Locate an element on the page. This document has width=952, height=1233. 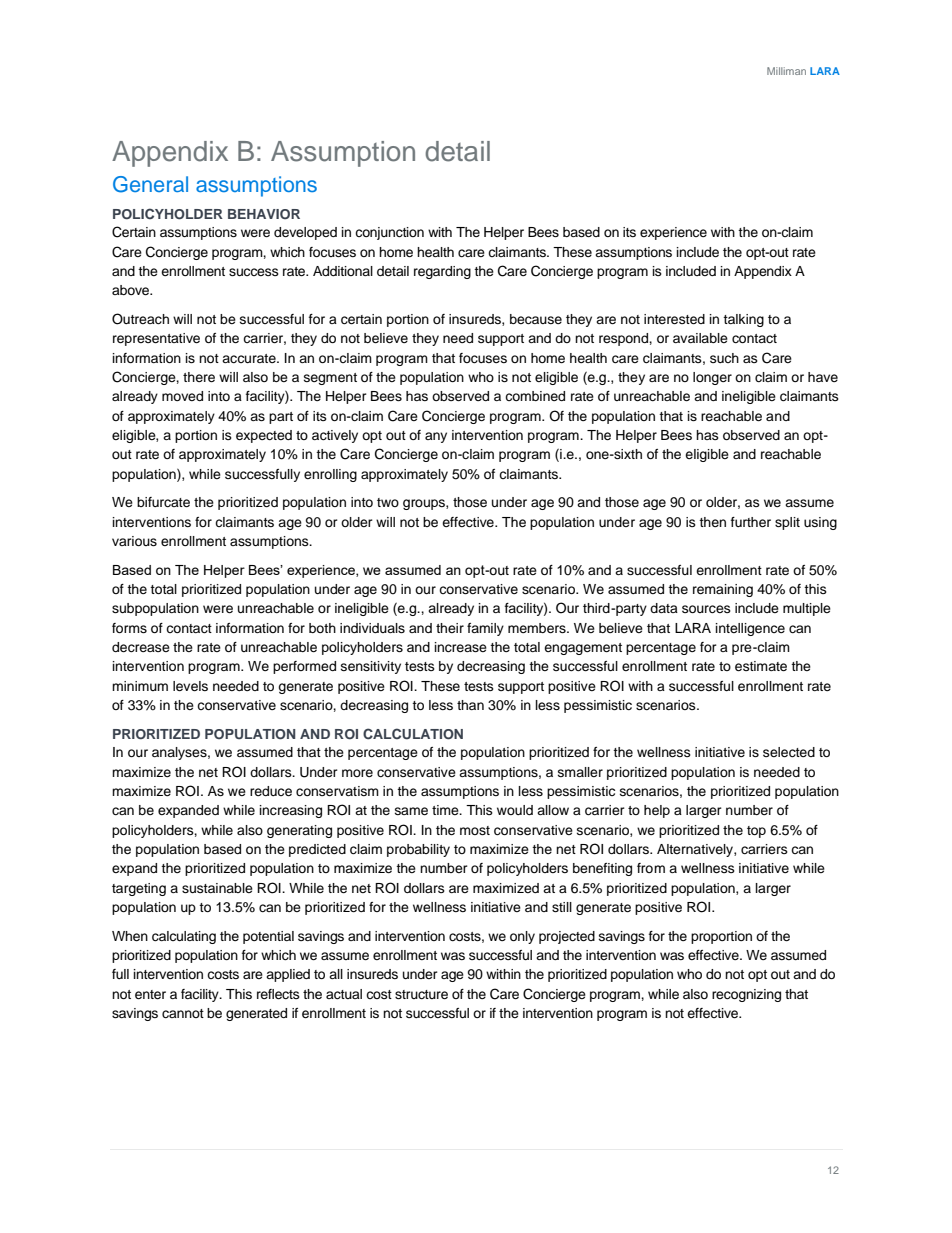
BEHAVIOR is located at coordinates (264, 214).
